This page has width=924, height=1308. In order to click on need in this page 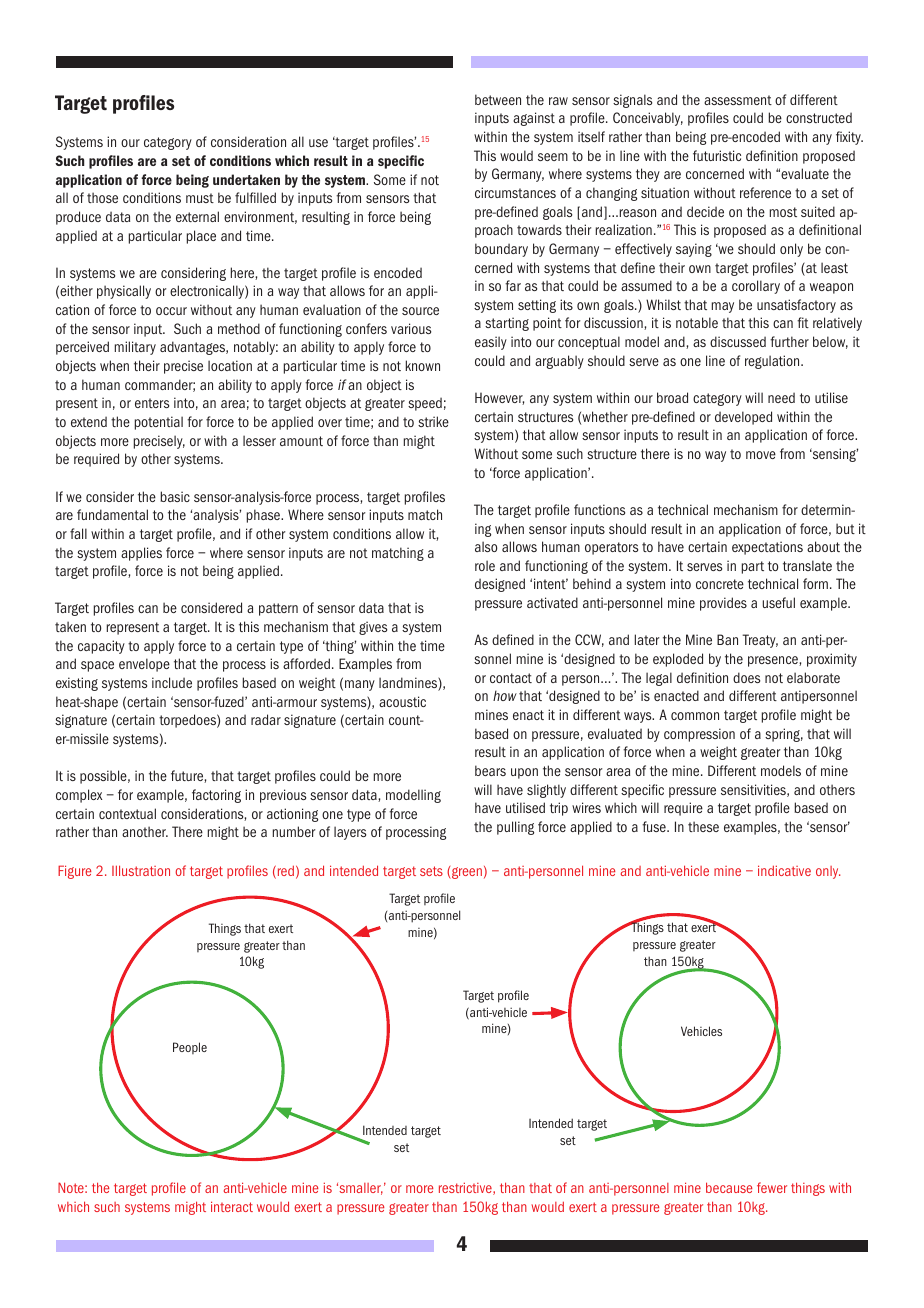, I will do `click(781, 397)`.
